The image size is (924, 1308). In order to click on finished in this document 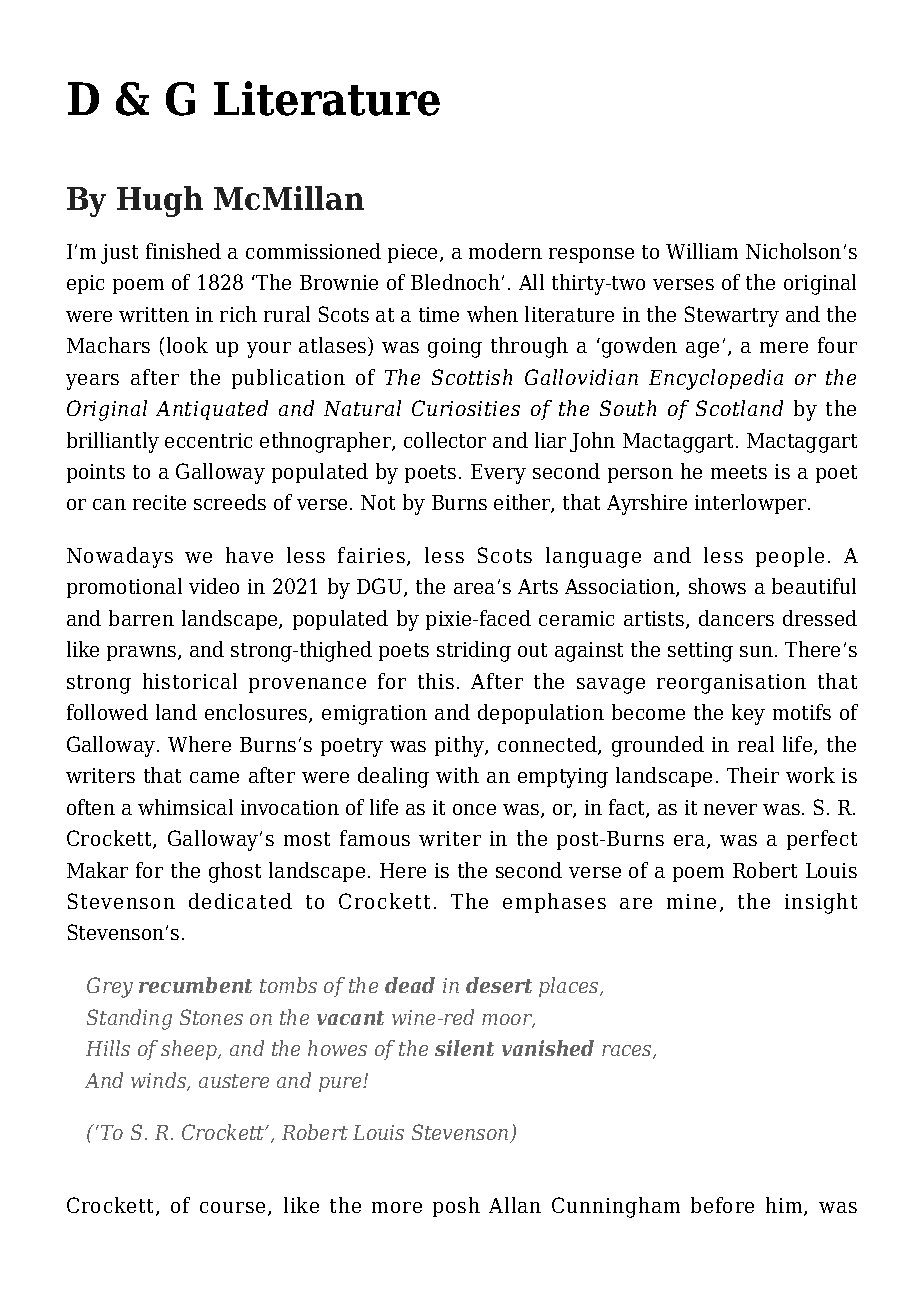, I will do `click(183, 251)`.
